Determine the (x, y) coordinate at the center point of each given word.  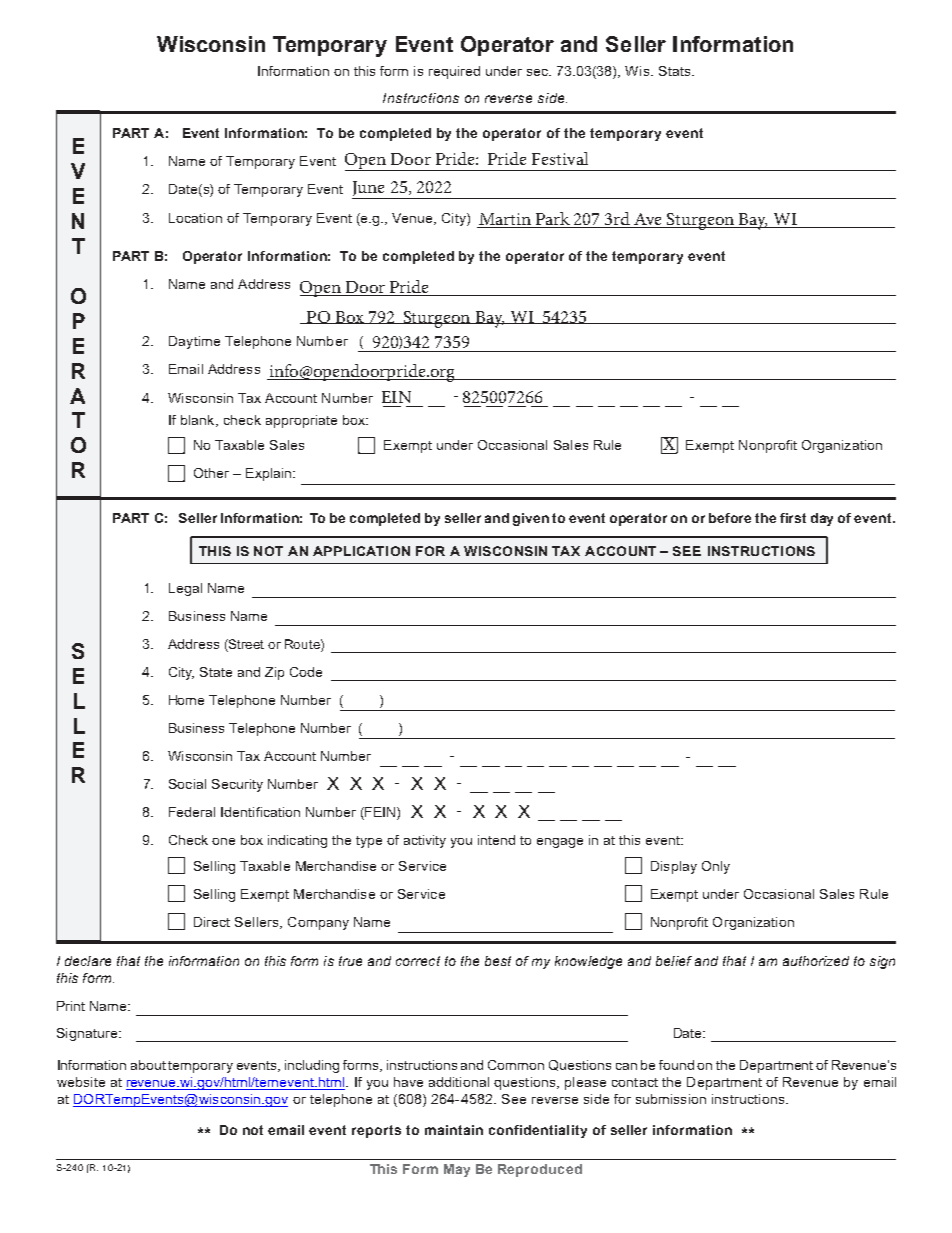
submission (671, 1099)
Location (195, 218)
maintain (454, 1130)
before (730, 518)
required (454, 72)
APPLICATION (361, 551)
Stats (676, 71)
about (150, 1065)
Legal (185, 589)
